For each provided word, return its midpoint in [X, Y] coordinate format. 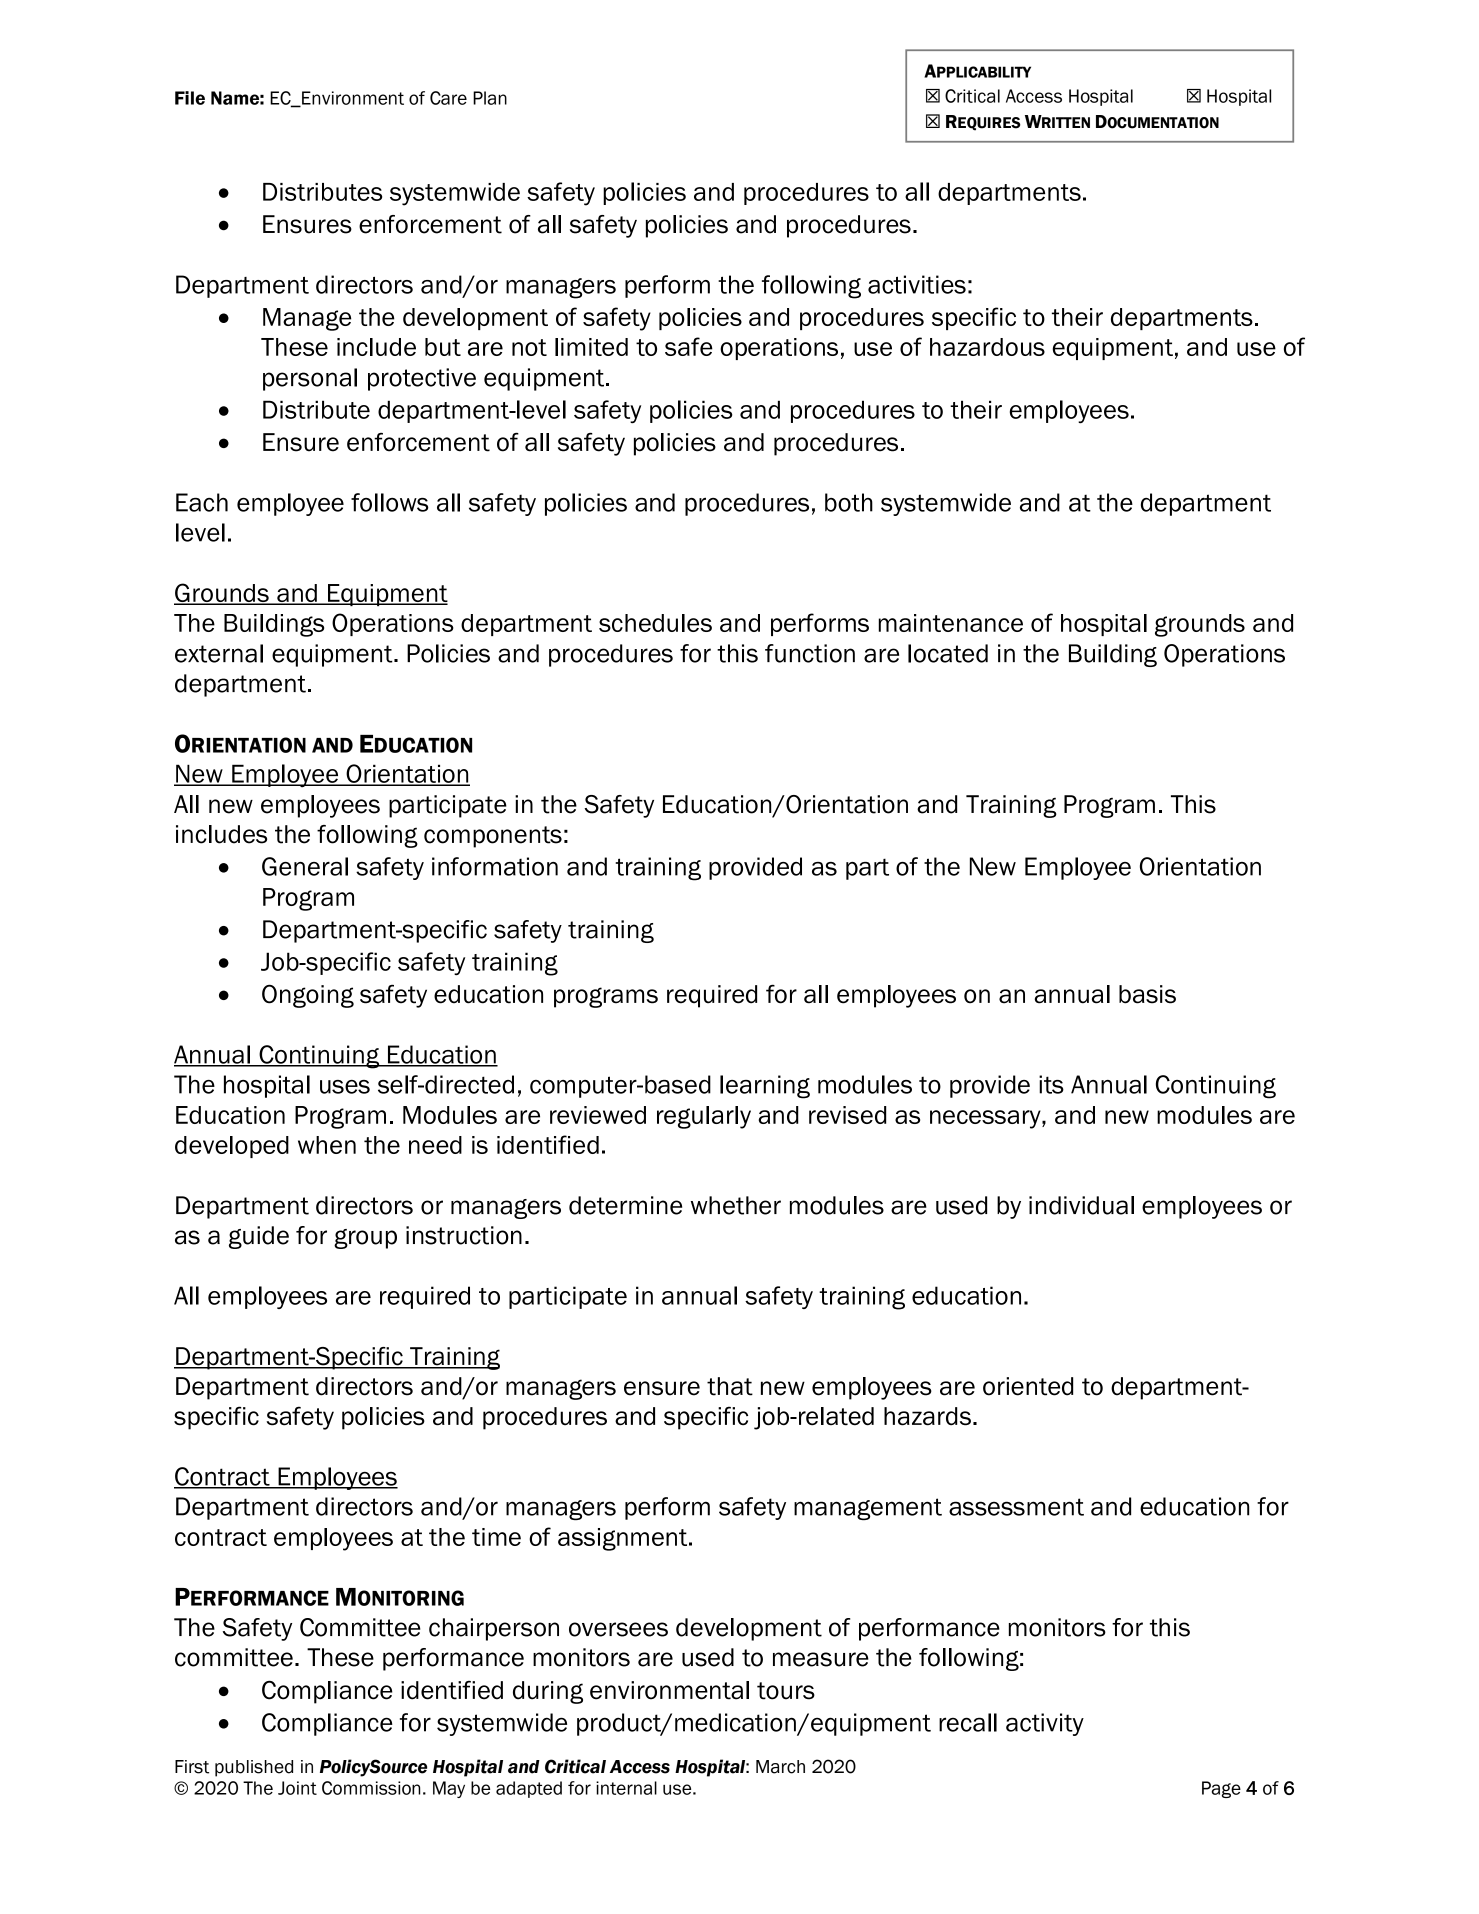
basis [1147, 994]
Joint [297, 1788]
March [780, 1767]
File [190, 98]
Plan [490, 98]
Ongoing [308, 996]
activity [1045, 1724]
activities [917, 284]
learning [765, 1087]
